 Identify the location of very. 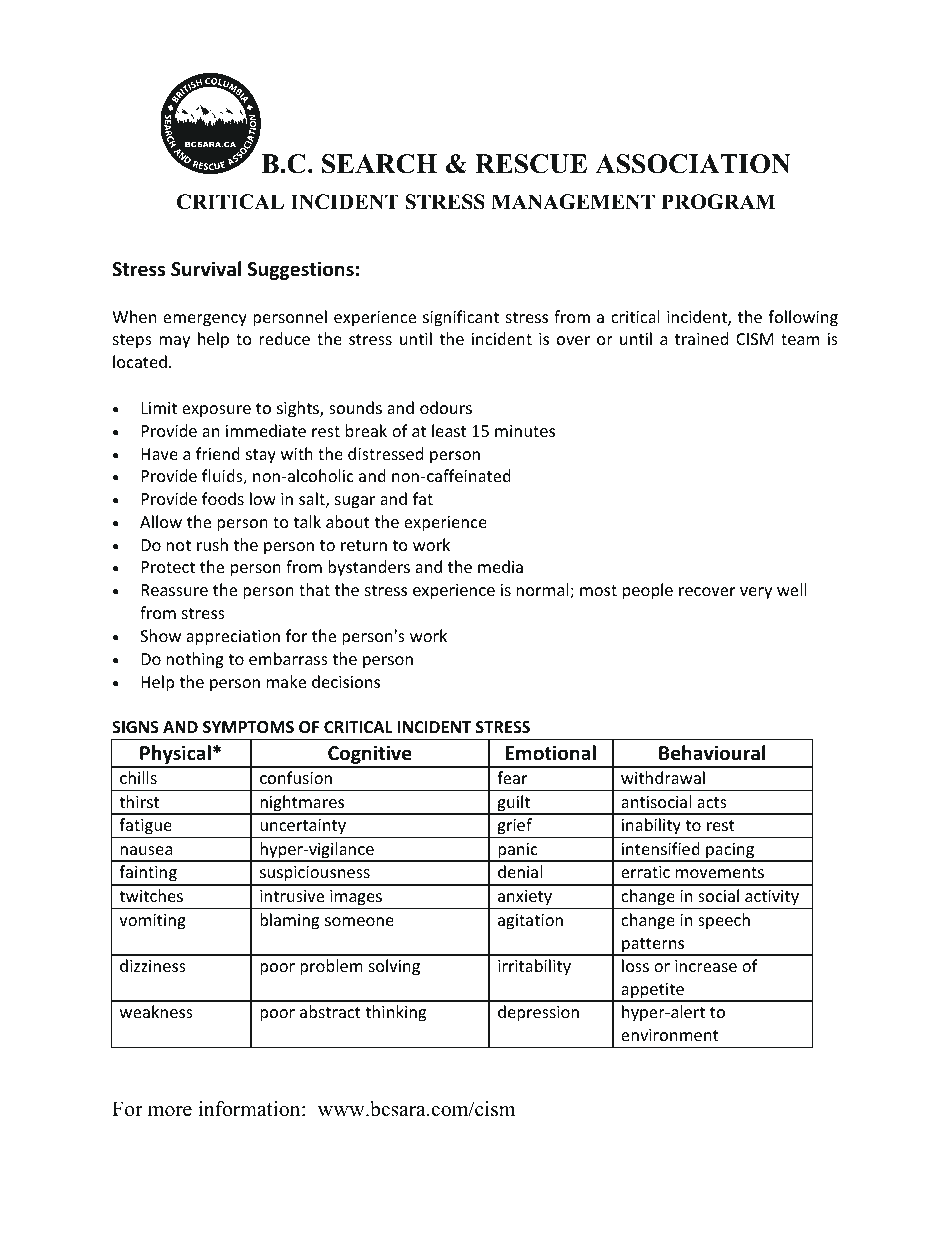
(756, 593).
